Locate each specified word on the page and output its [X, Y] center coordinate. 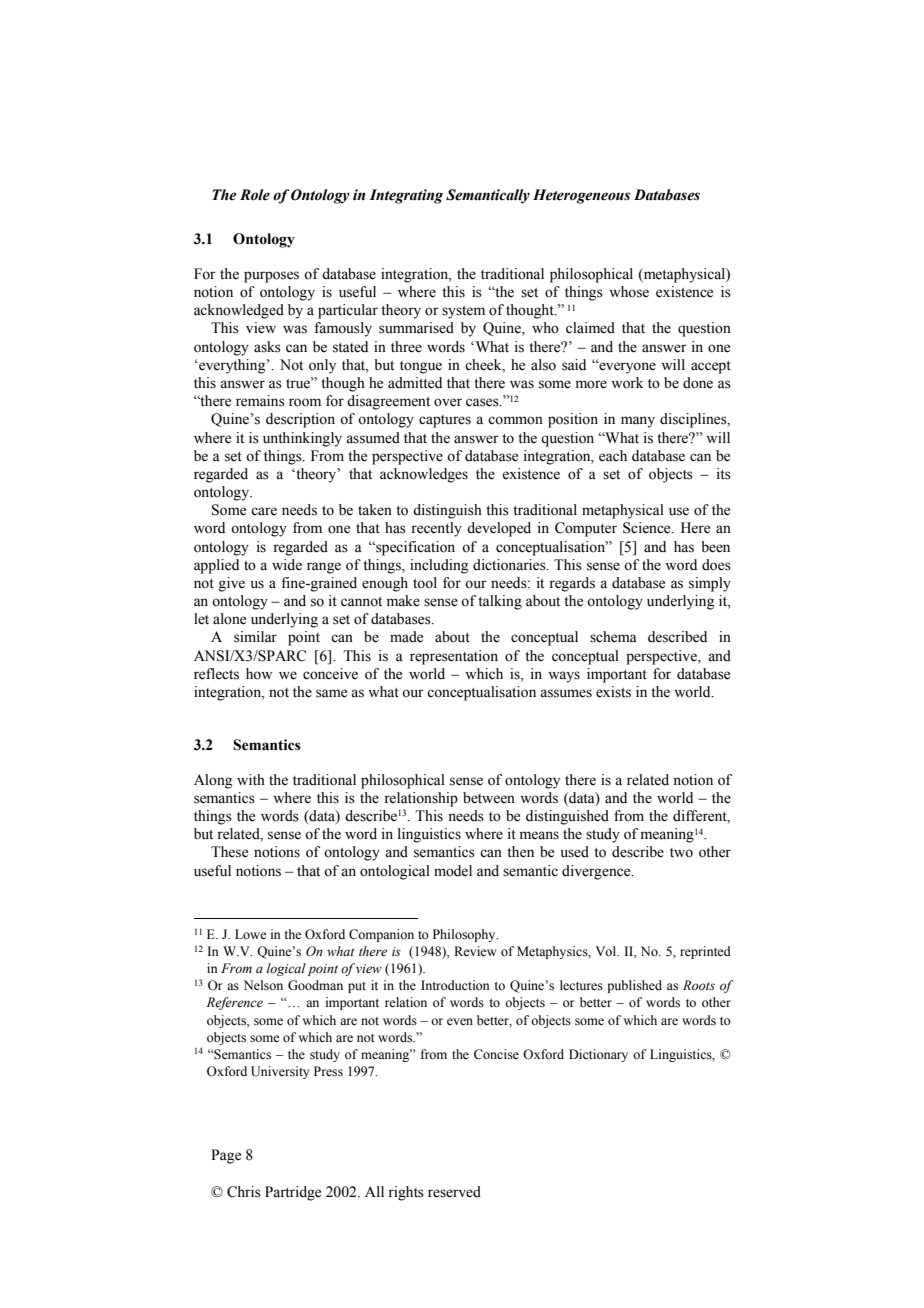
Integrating [406, 196]
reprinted [705, 952]
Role [255, 195]
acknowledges [424, 475]
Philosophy [465, 935]
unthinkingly [302, 439]
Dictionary [598, 1055]
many [638, 422]
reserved [454, 1192]
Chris [244, 1192]
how [259, 674]
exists [613, 692]
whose [629, 292]
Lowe [251, 934]
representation [454, 657]
